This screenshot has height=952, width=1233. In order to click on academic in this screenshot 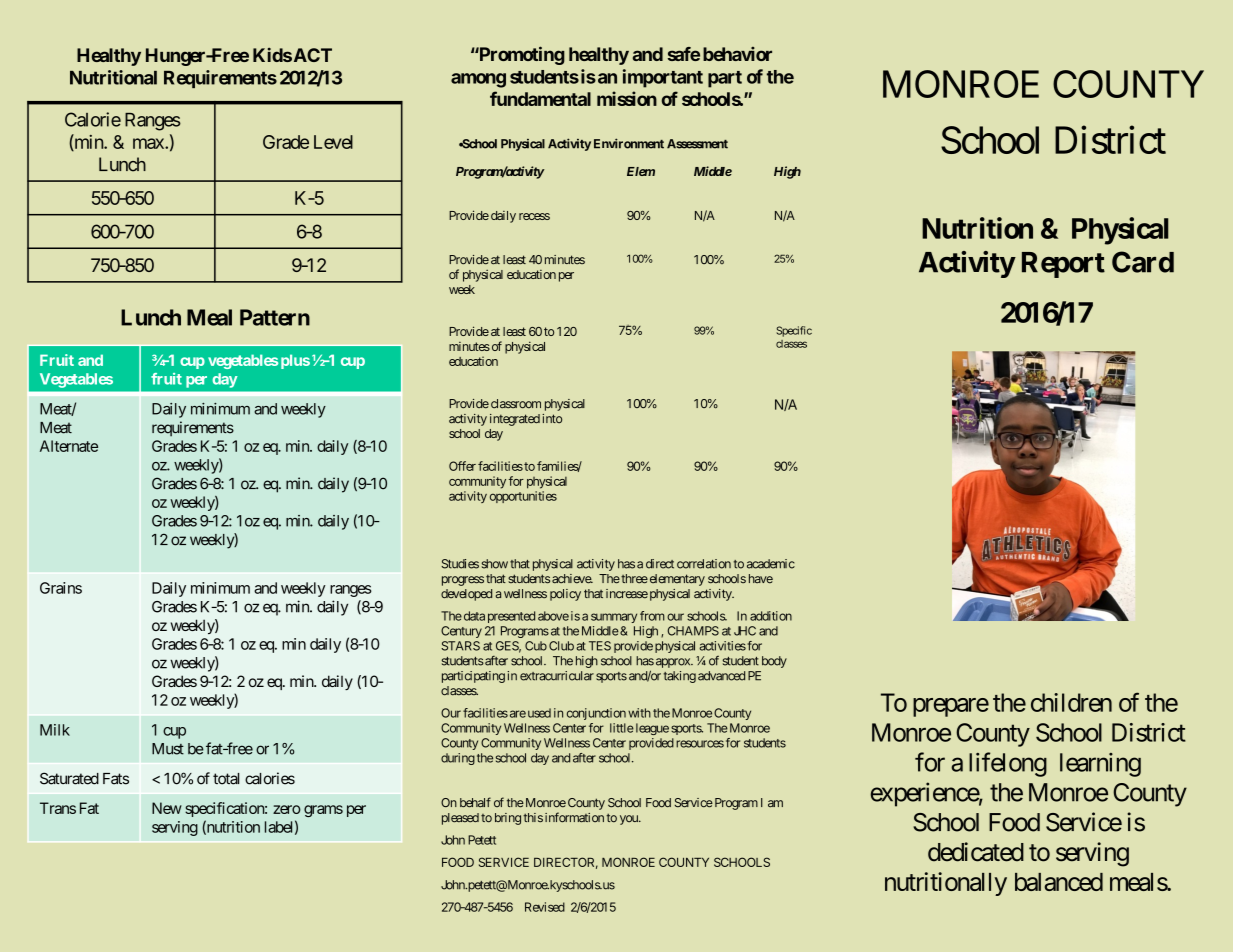, I will do `click(771, 564)`.
